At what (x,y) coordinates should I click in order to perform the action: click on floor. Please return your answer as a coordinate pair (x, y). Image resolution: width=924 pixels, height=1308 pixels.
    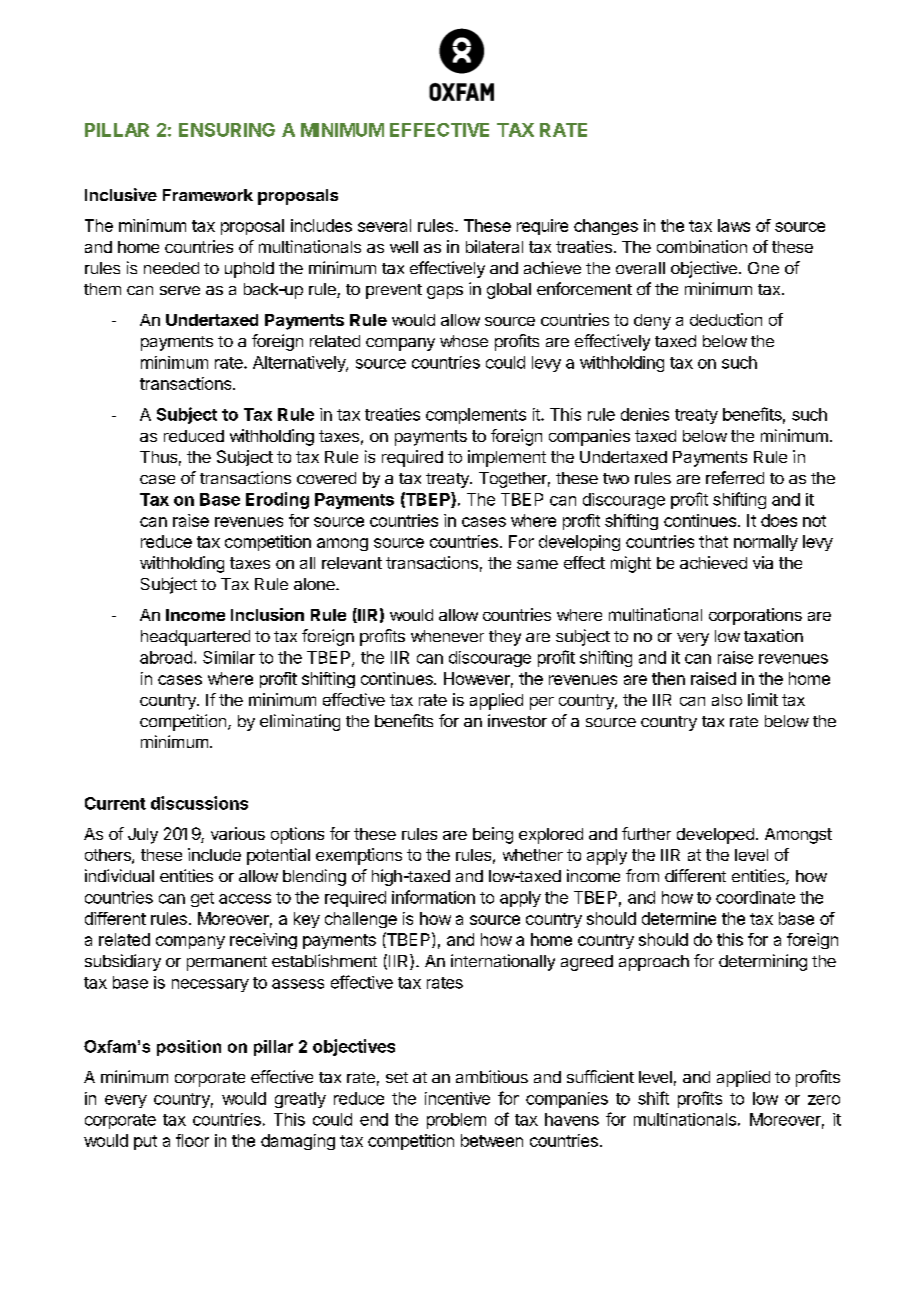
    Looking at the image, I should click on (192, 1140).
